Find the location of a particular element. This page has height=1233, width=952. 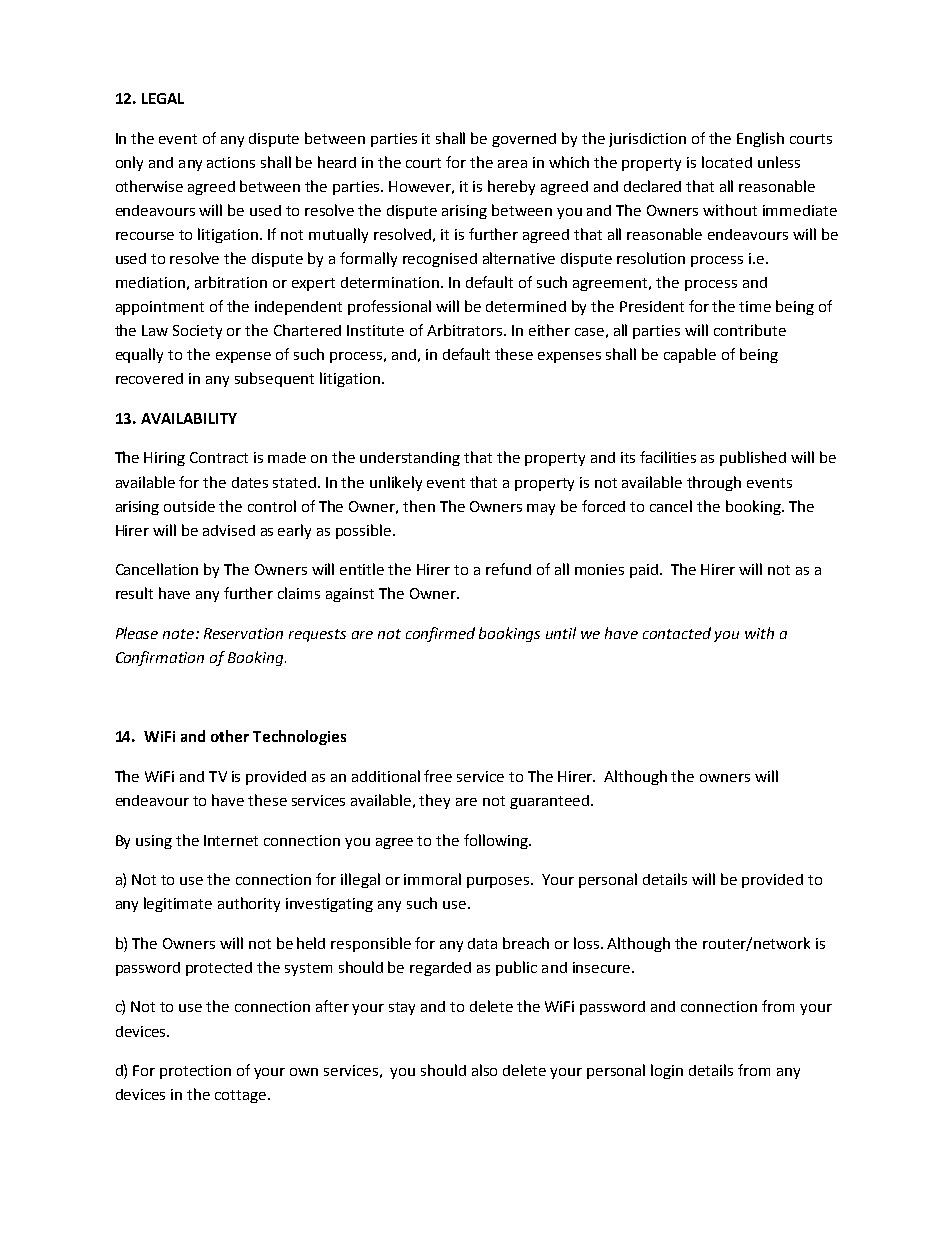

Confirmation is located at coordinates (160, 658).
